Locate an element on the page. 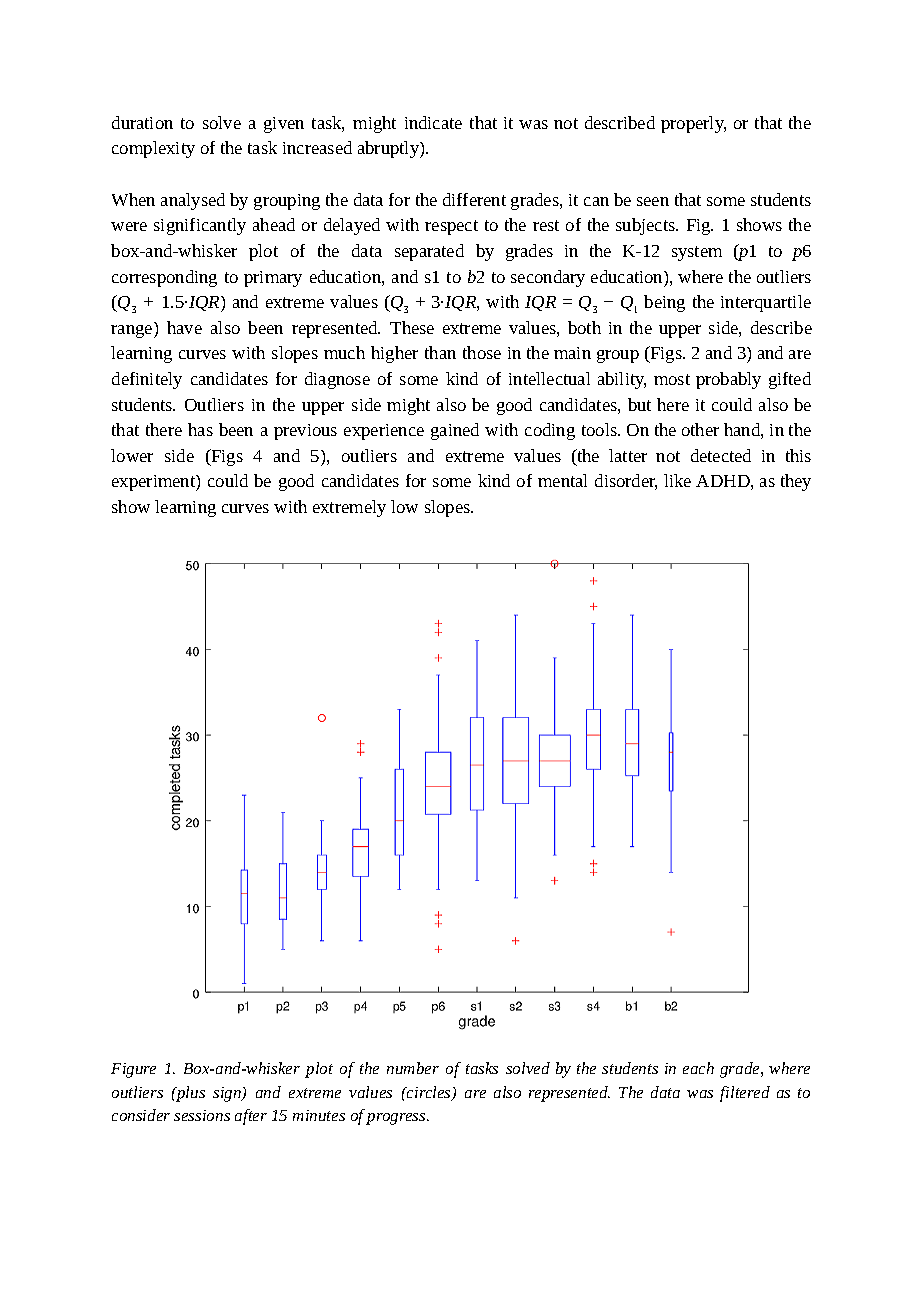 The width and height of the document is (924, 1310). properly is located at coordinates (693, 124).
